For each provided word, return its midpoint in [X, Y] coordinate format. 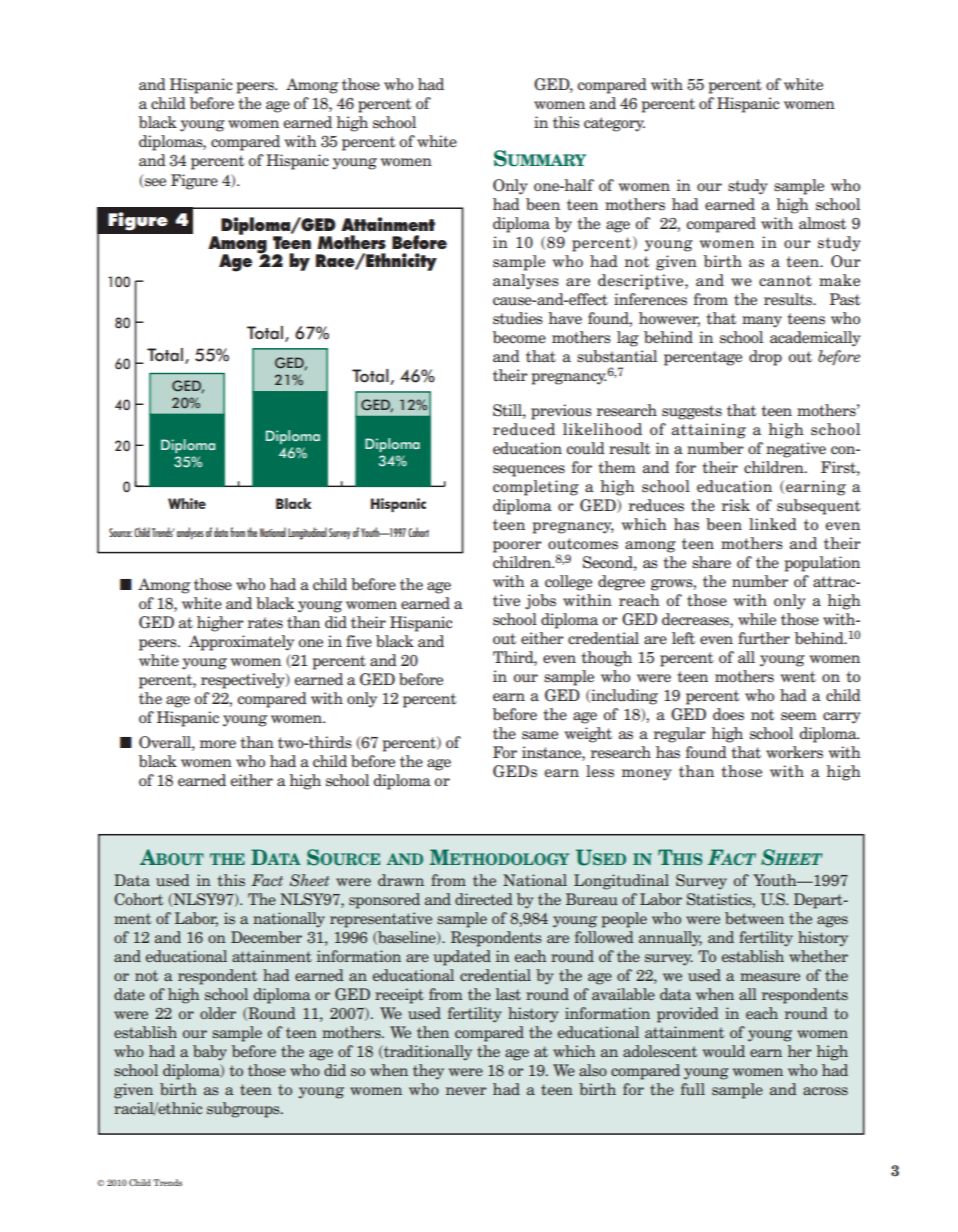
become [519, 337]
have [565, 318]
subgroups [244, 1110]
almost [822, 223]
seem [799, 716]
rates [265, 623]
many [762, 322]
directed [484, 899]
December [266, 937]
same [540, 735]
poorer [517, 547]
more [218, 744]
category [614, 124]
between [754, 918]
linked [773, 524]
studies [518, 318]
